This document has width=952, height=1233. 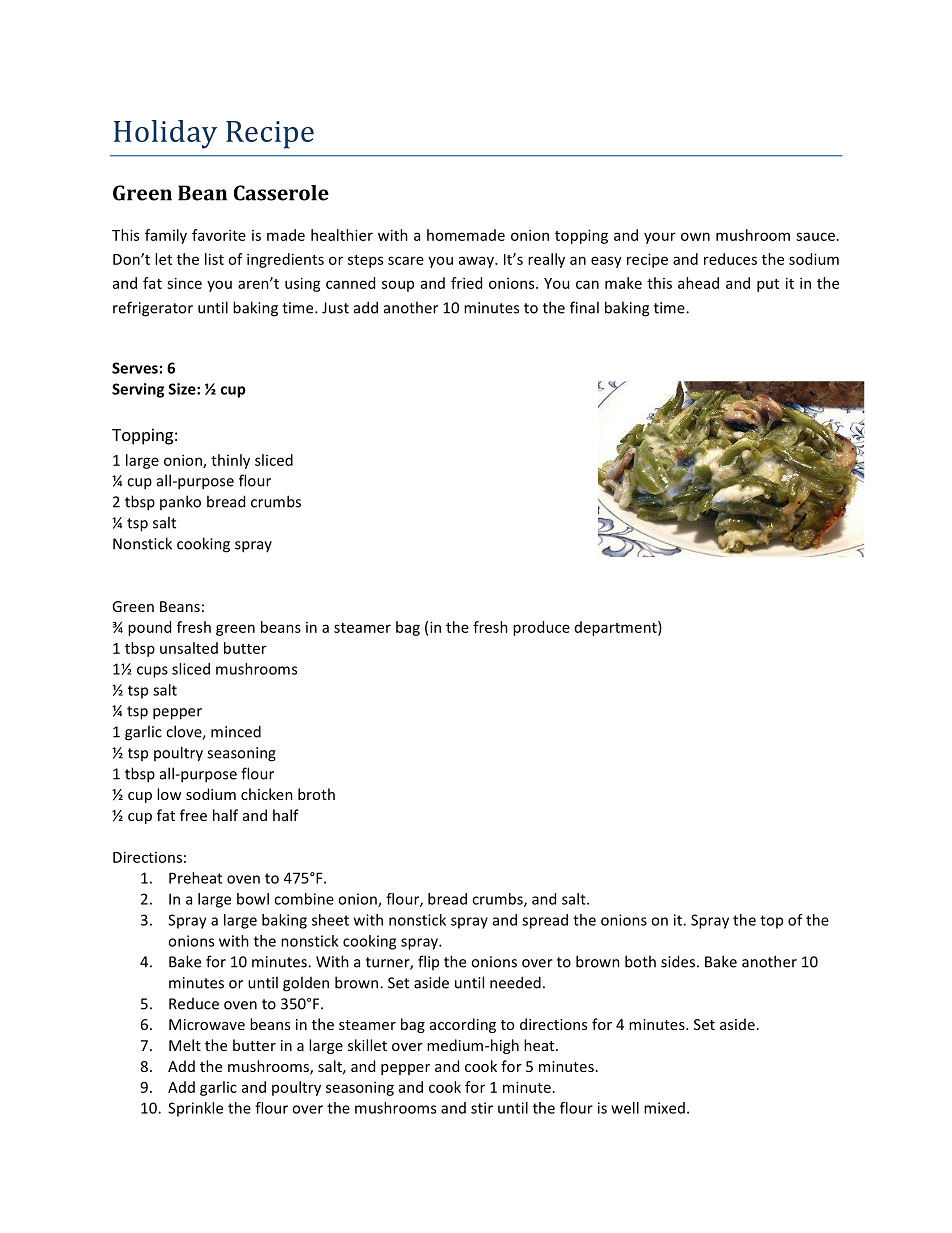 What do you see at coordinates (660, 238) in the document?
I see `your` at bounding box center [660, 238].
